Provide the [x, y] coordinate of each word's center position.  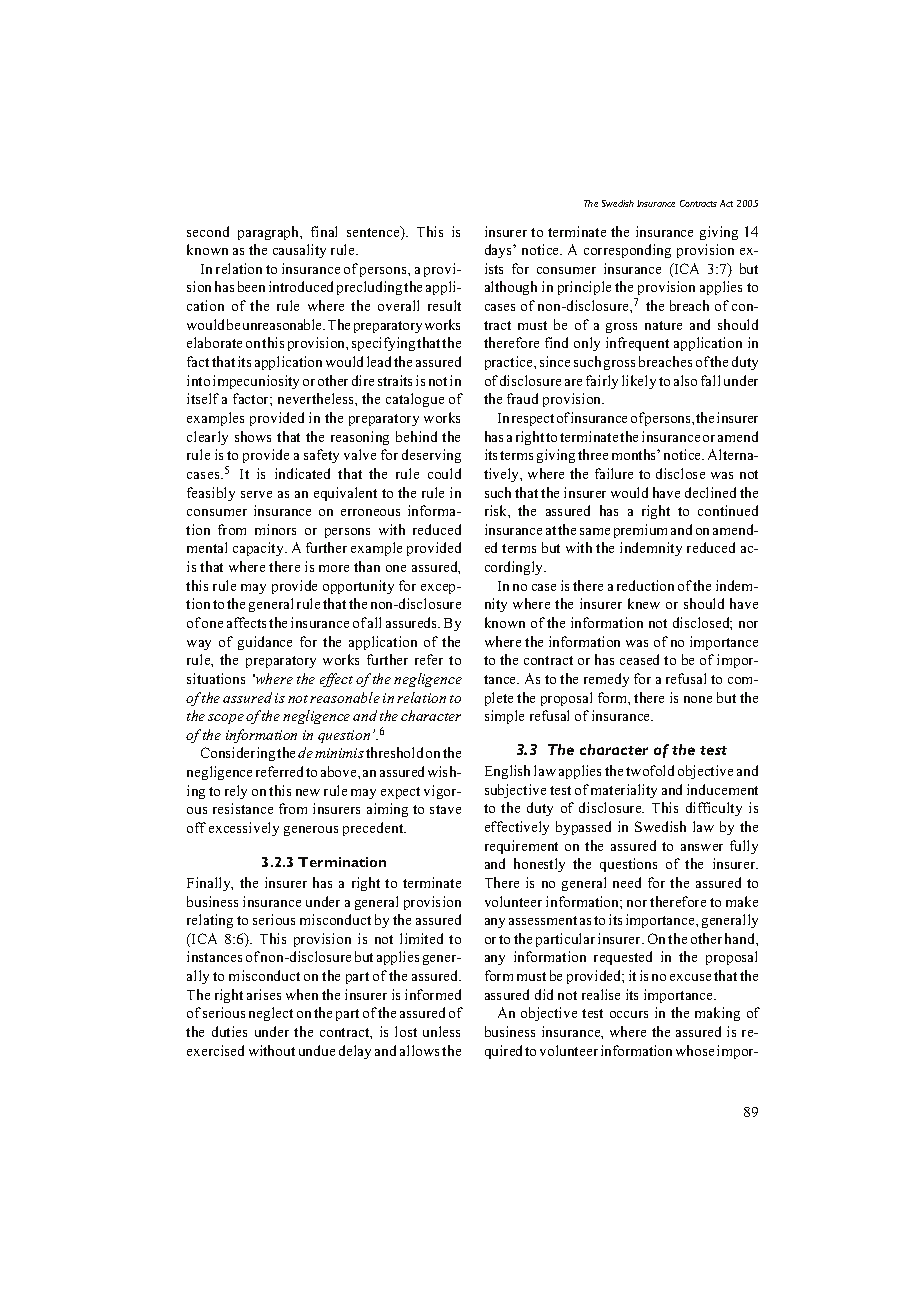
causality [299, 251]
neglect [271, 1014]
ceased [639, 659]
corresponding [627, 251]
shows [253, 436]
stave [445, 809]
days [499, 251]
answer [702, 847]
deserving [431, 456]
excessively [244, 829]
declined [710, 492]
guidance [265, 643]
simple [504, 717]
